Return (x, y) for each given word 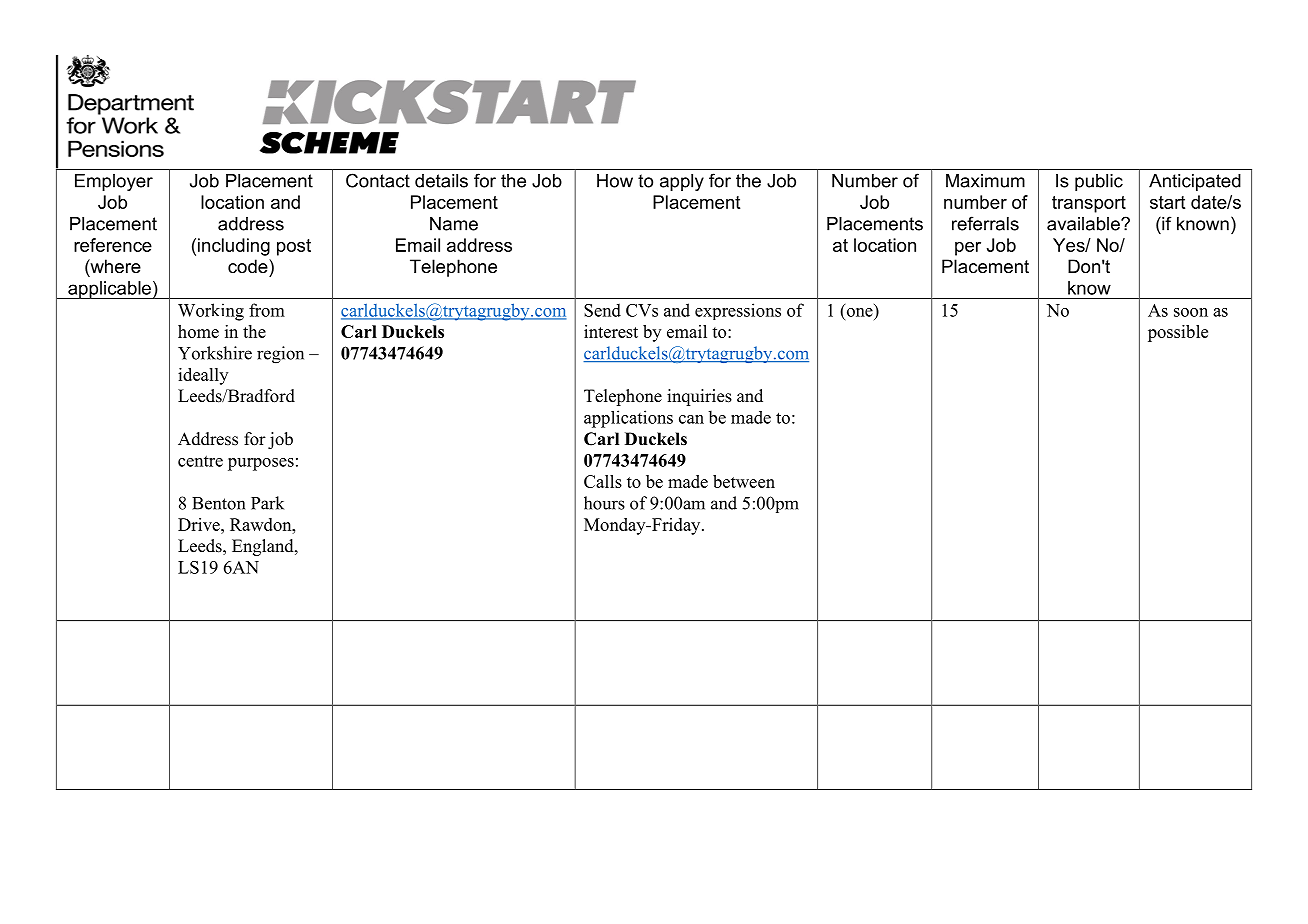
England (264, 547)
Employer (114, 182)
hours (604, 503)
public (1099, 182)
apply (682, 182)
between (744, 481)
